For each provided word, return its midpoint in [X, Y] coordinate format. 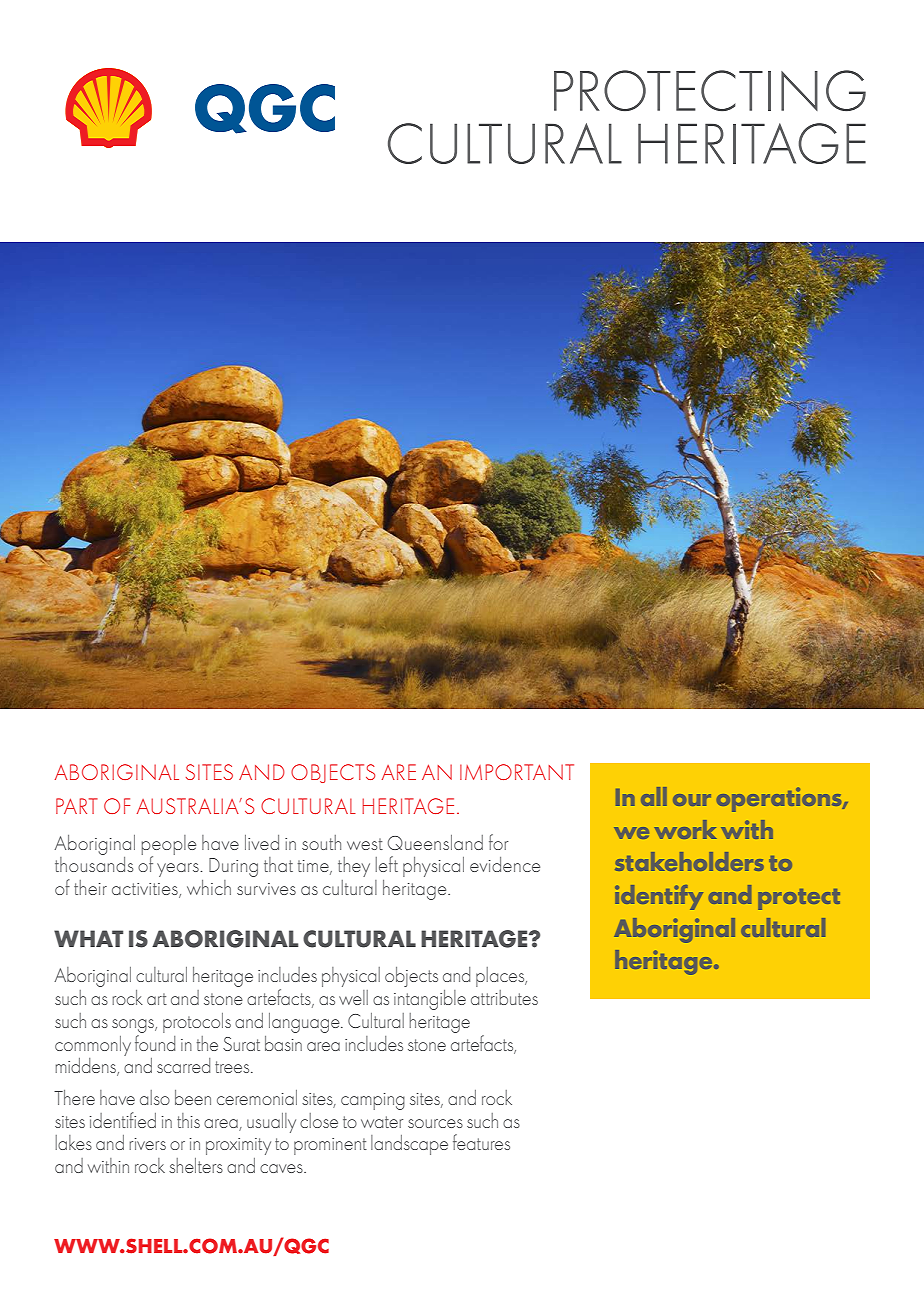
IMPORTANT [517, 772]
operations [780, 799]
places [501, 977]
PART [77, 806]
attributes [504, 997]
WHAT [88, 938]
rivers [147, 1144]
